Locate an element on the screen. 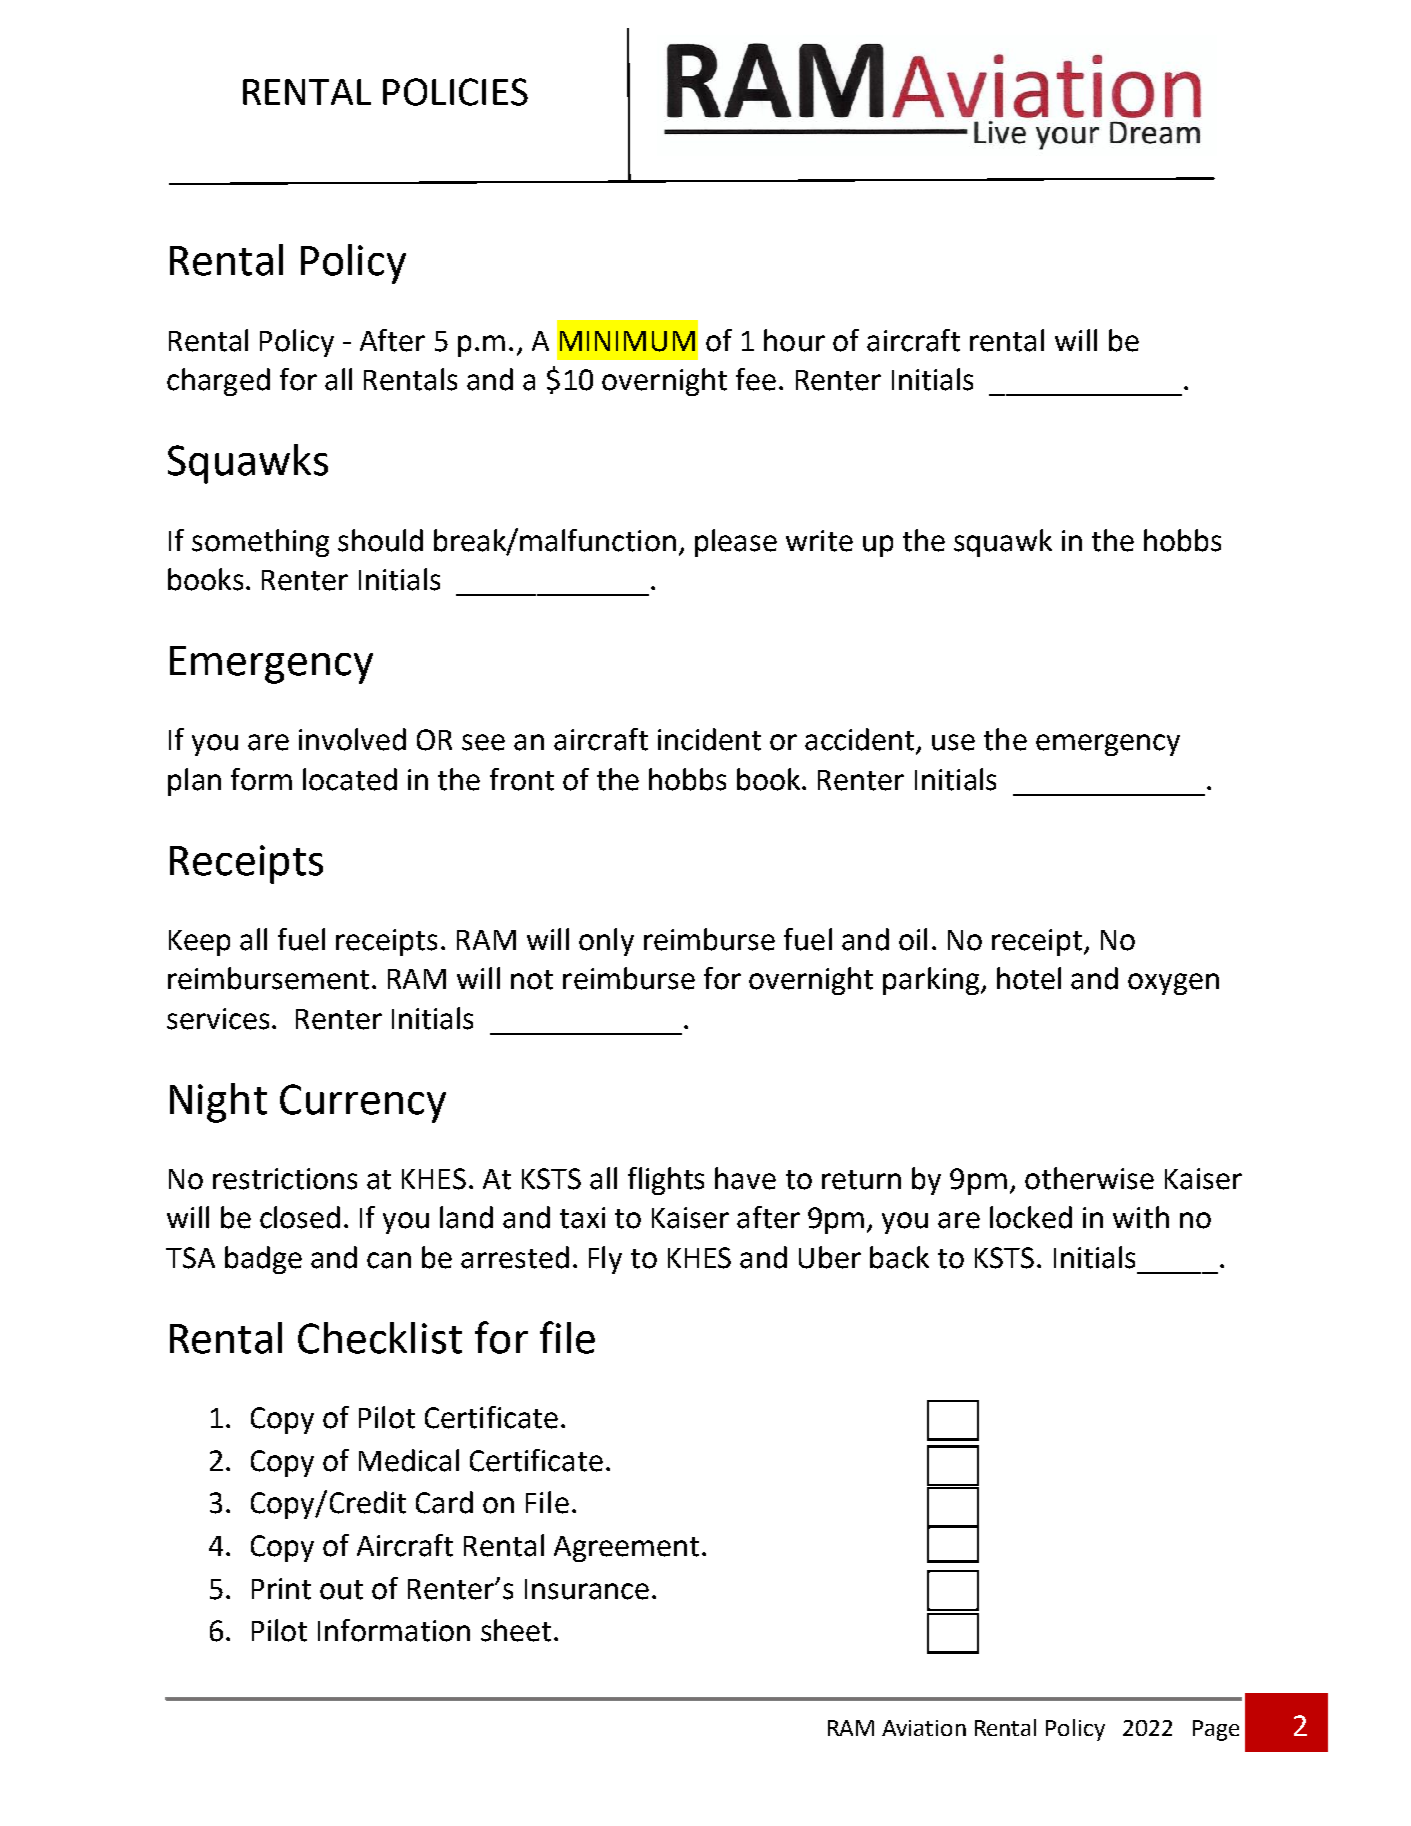  only is located at coordinates (606, 942).
